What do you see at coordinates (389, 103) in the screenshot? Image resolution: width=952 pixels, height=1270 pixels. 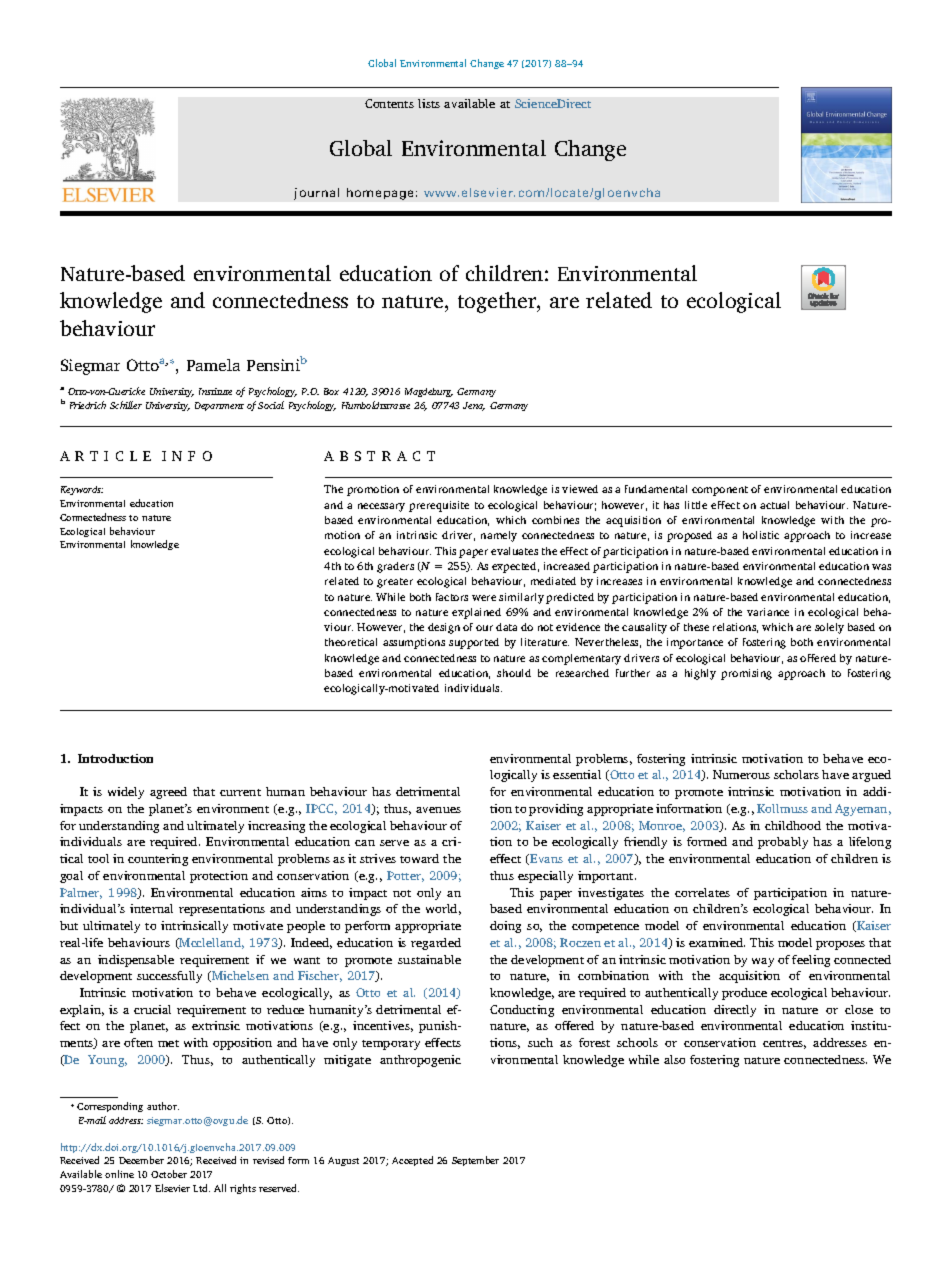 I see `Contents` at bounding box center [389, 103].
